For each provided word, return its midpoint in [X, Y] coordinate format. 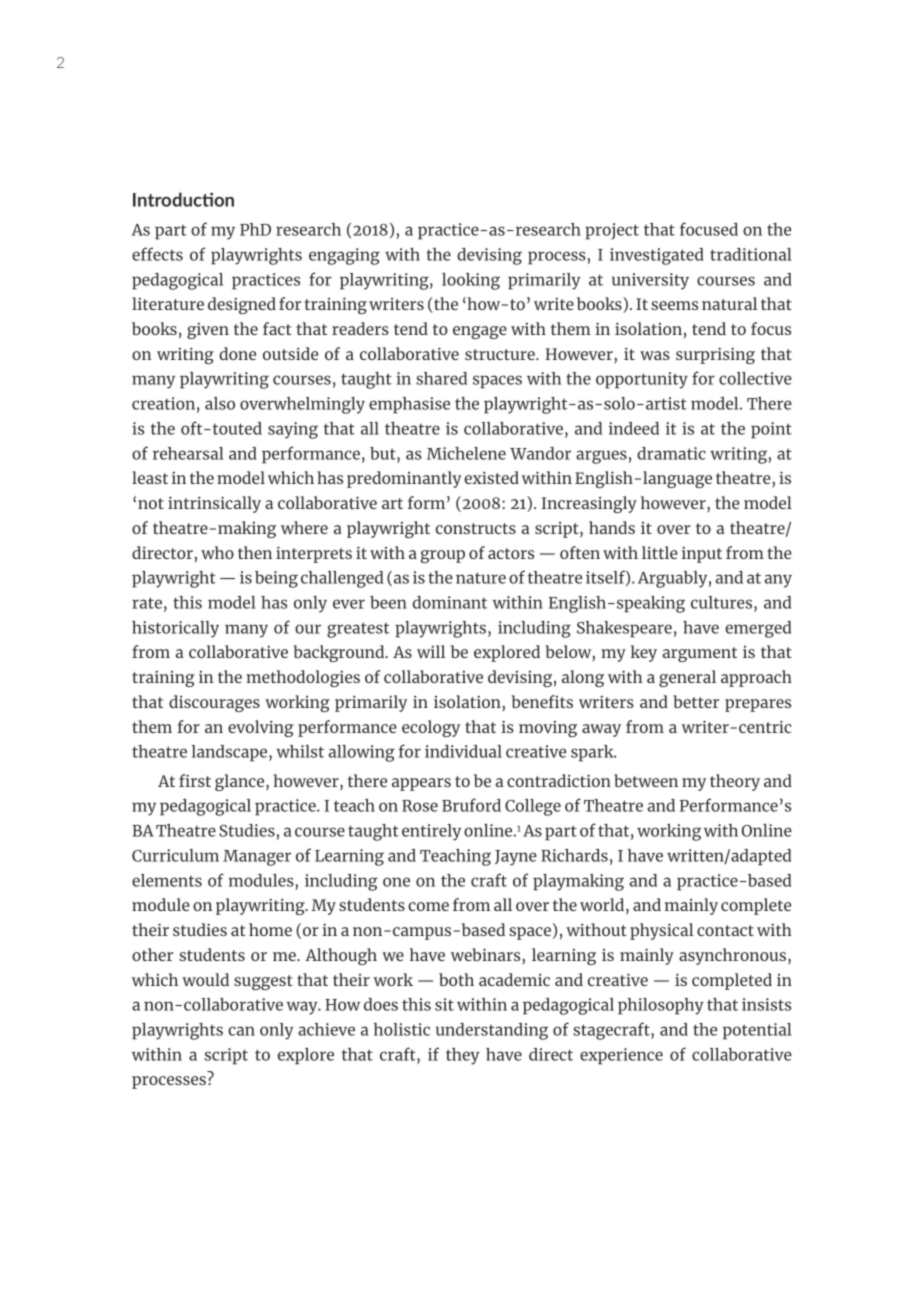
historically [175, 629]
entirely [431, 832]
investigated [656, 256]
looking [471, 281]
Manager [257, 858]
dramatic [671, 453]
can [241, 1031]
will [431, 651]
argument [699, 654]
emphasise [409, 405]
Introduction [183, 199]
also [220, 403]
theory [735, 782]
